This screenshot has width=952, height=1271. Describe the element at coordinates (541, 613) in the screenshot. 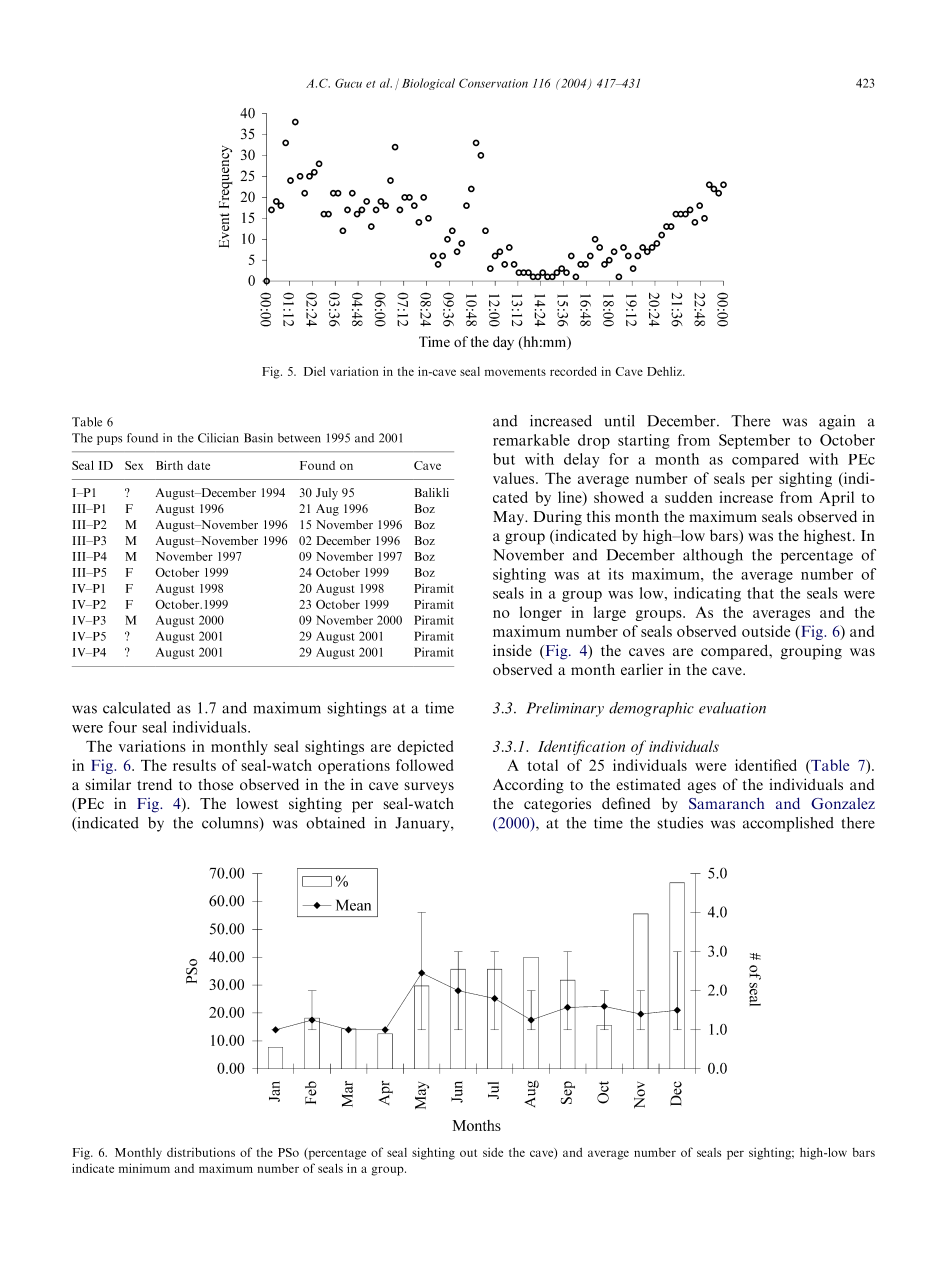

I see `longer` at that location.
